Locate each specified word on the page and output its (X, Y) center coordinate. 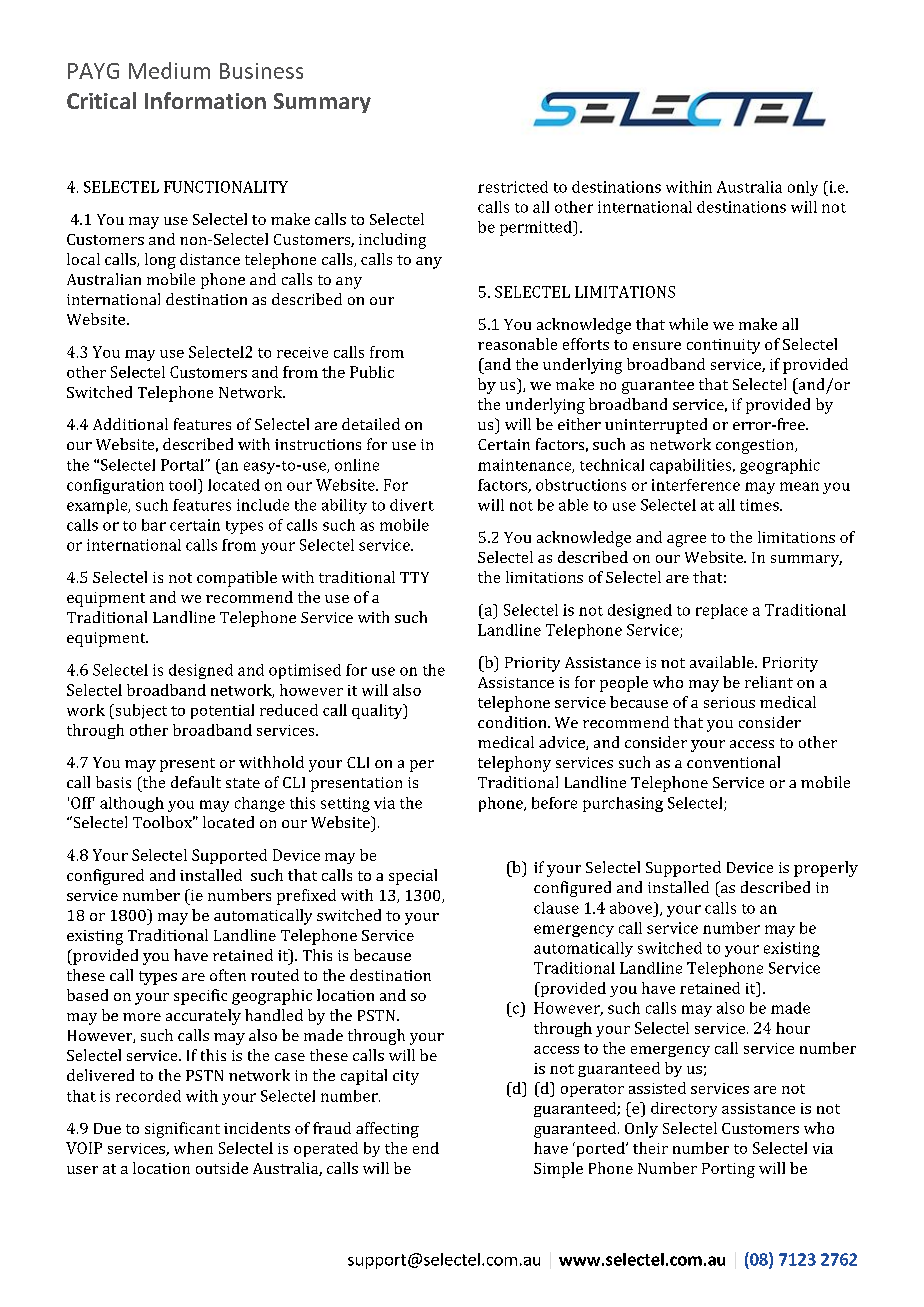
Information (205, 100)
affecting (387, 1130)
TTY (414, 577)
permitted (537, 228)
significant (182, 1130)
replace (722, 611)
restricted (513, 187)
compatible (237, 579)
